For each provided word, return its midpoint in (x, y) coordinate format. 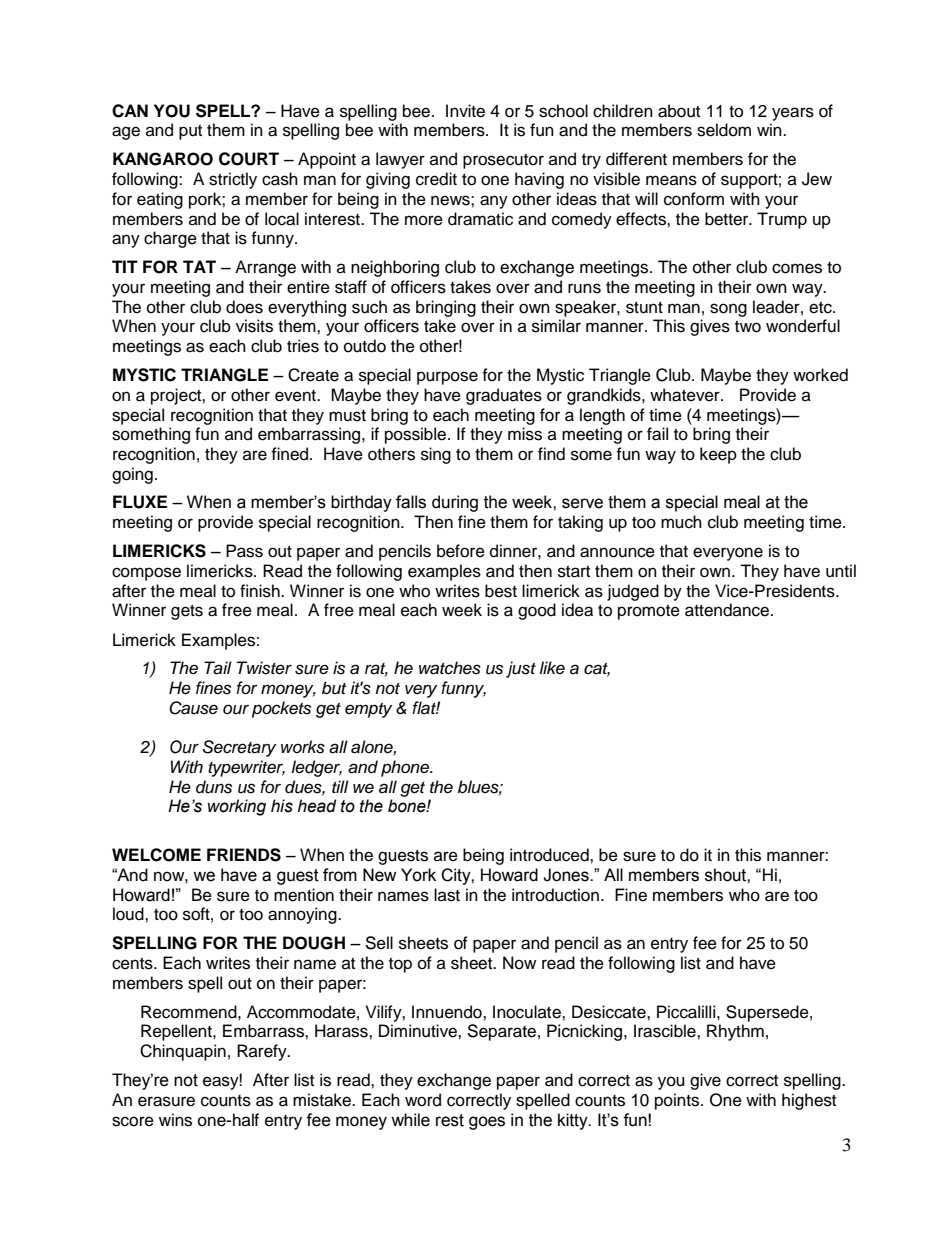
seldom (724, 130)
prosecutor (503, 161)
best (501, 591)
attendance (728, 610)
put (190, 132)
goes (487, 1123)
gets (187, 612)
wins (175, 1120)
